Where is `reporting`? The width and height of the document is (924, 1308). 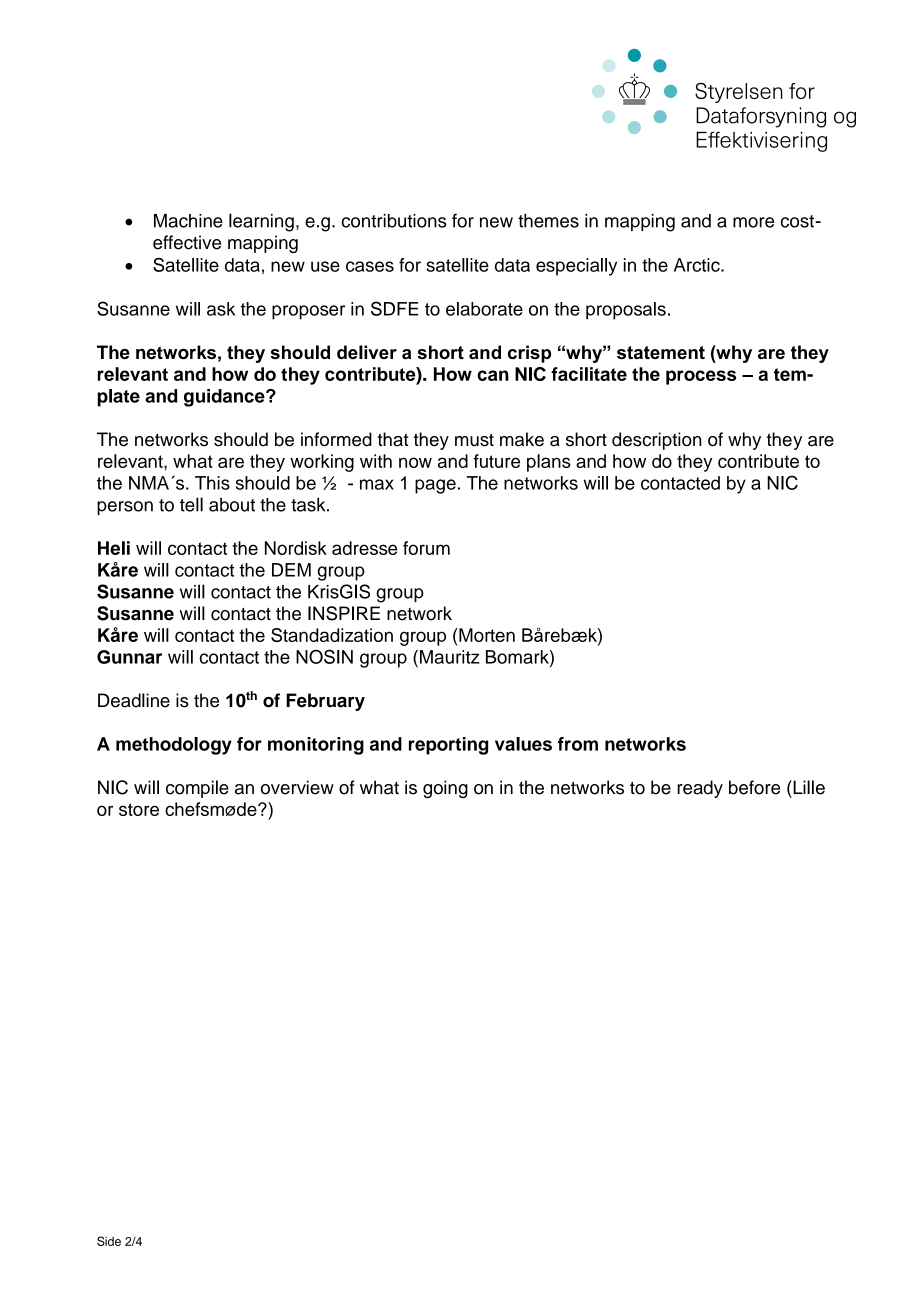 reporting is located at coordinates (448, 746).
